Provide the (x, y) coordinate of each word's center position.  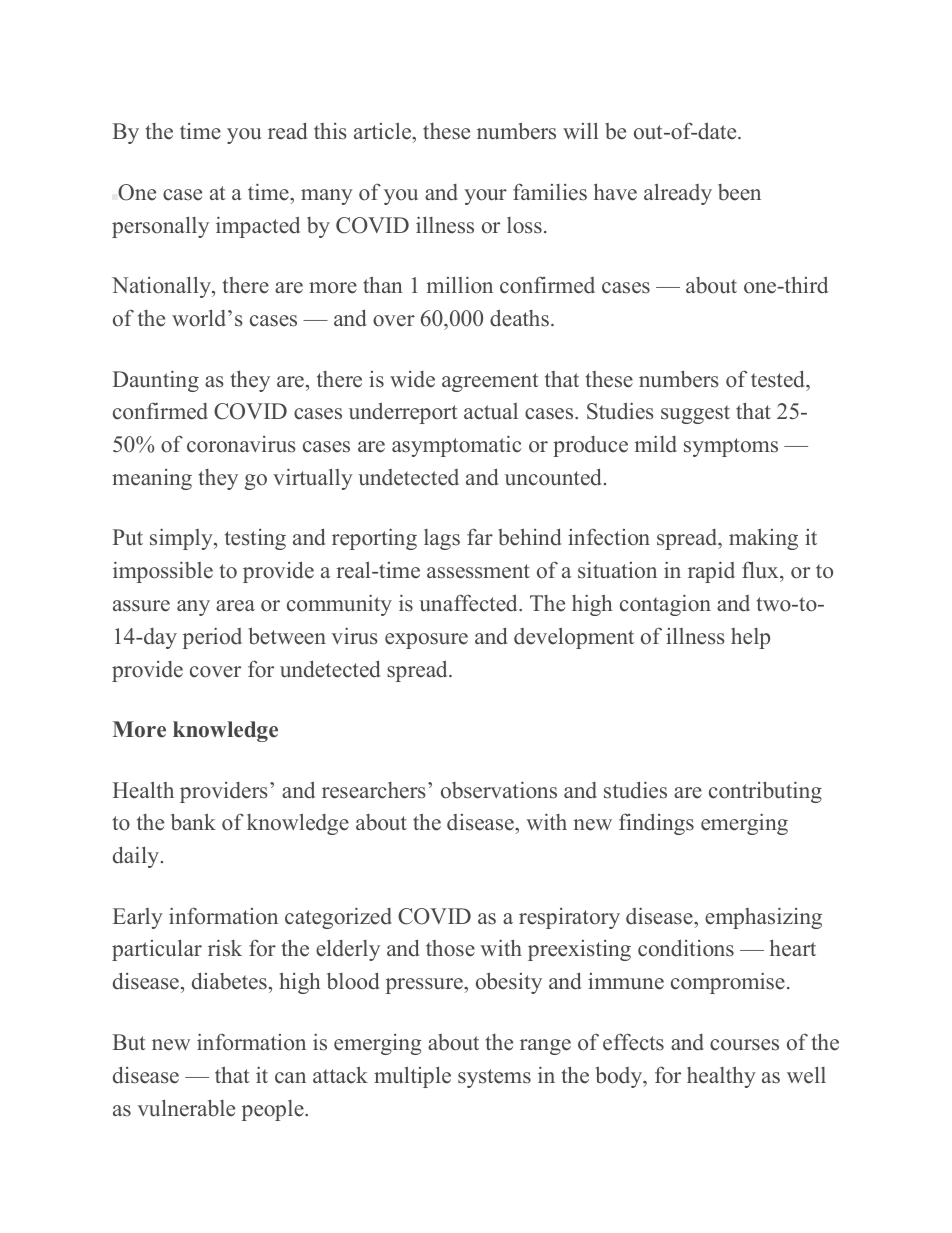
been (739, 192)
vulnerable (186, 1108)
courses (744, 1045)
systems (494, 1078)
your (485, 197)
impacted (258, 227)
